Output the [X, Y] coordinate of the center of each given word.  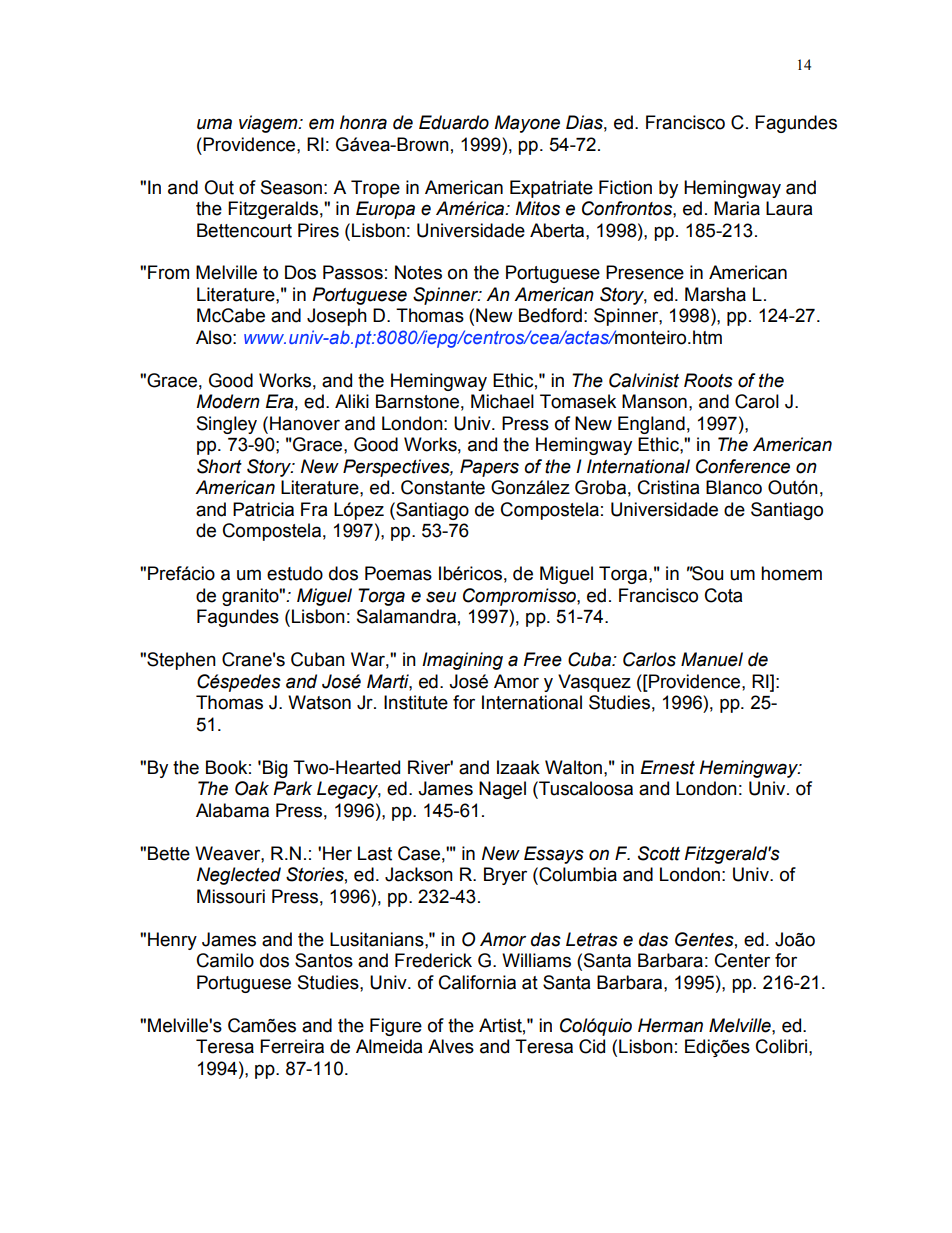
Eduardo [454, 122]
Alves [451, 1046]
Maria [737, 208]
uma [214, 124]
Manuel [712, 659]
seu [441, 597]
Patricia [263, 509]
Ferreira [292, 1046]
